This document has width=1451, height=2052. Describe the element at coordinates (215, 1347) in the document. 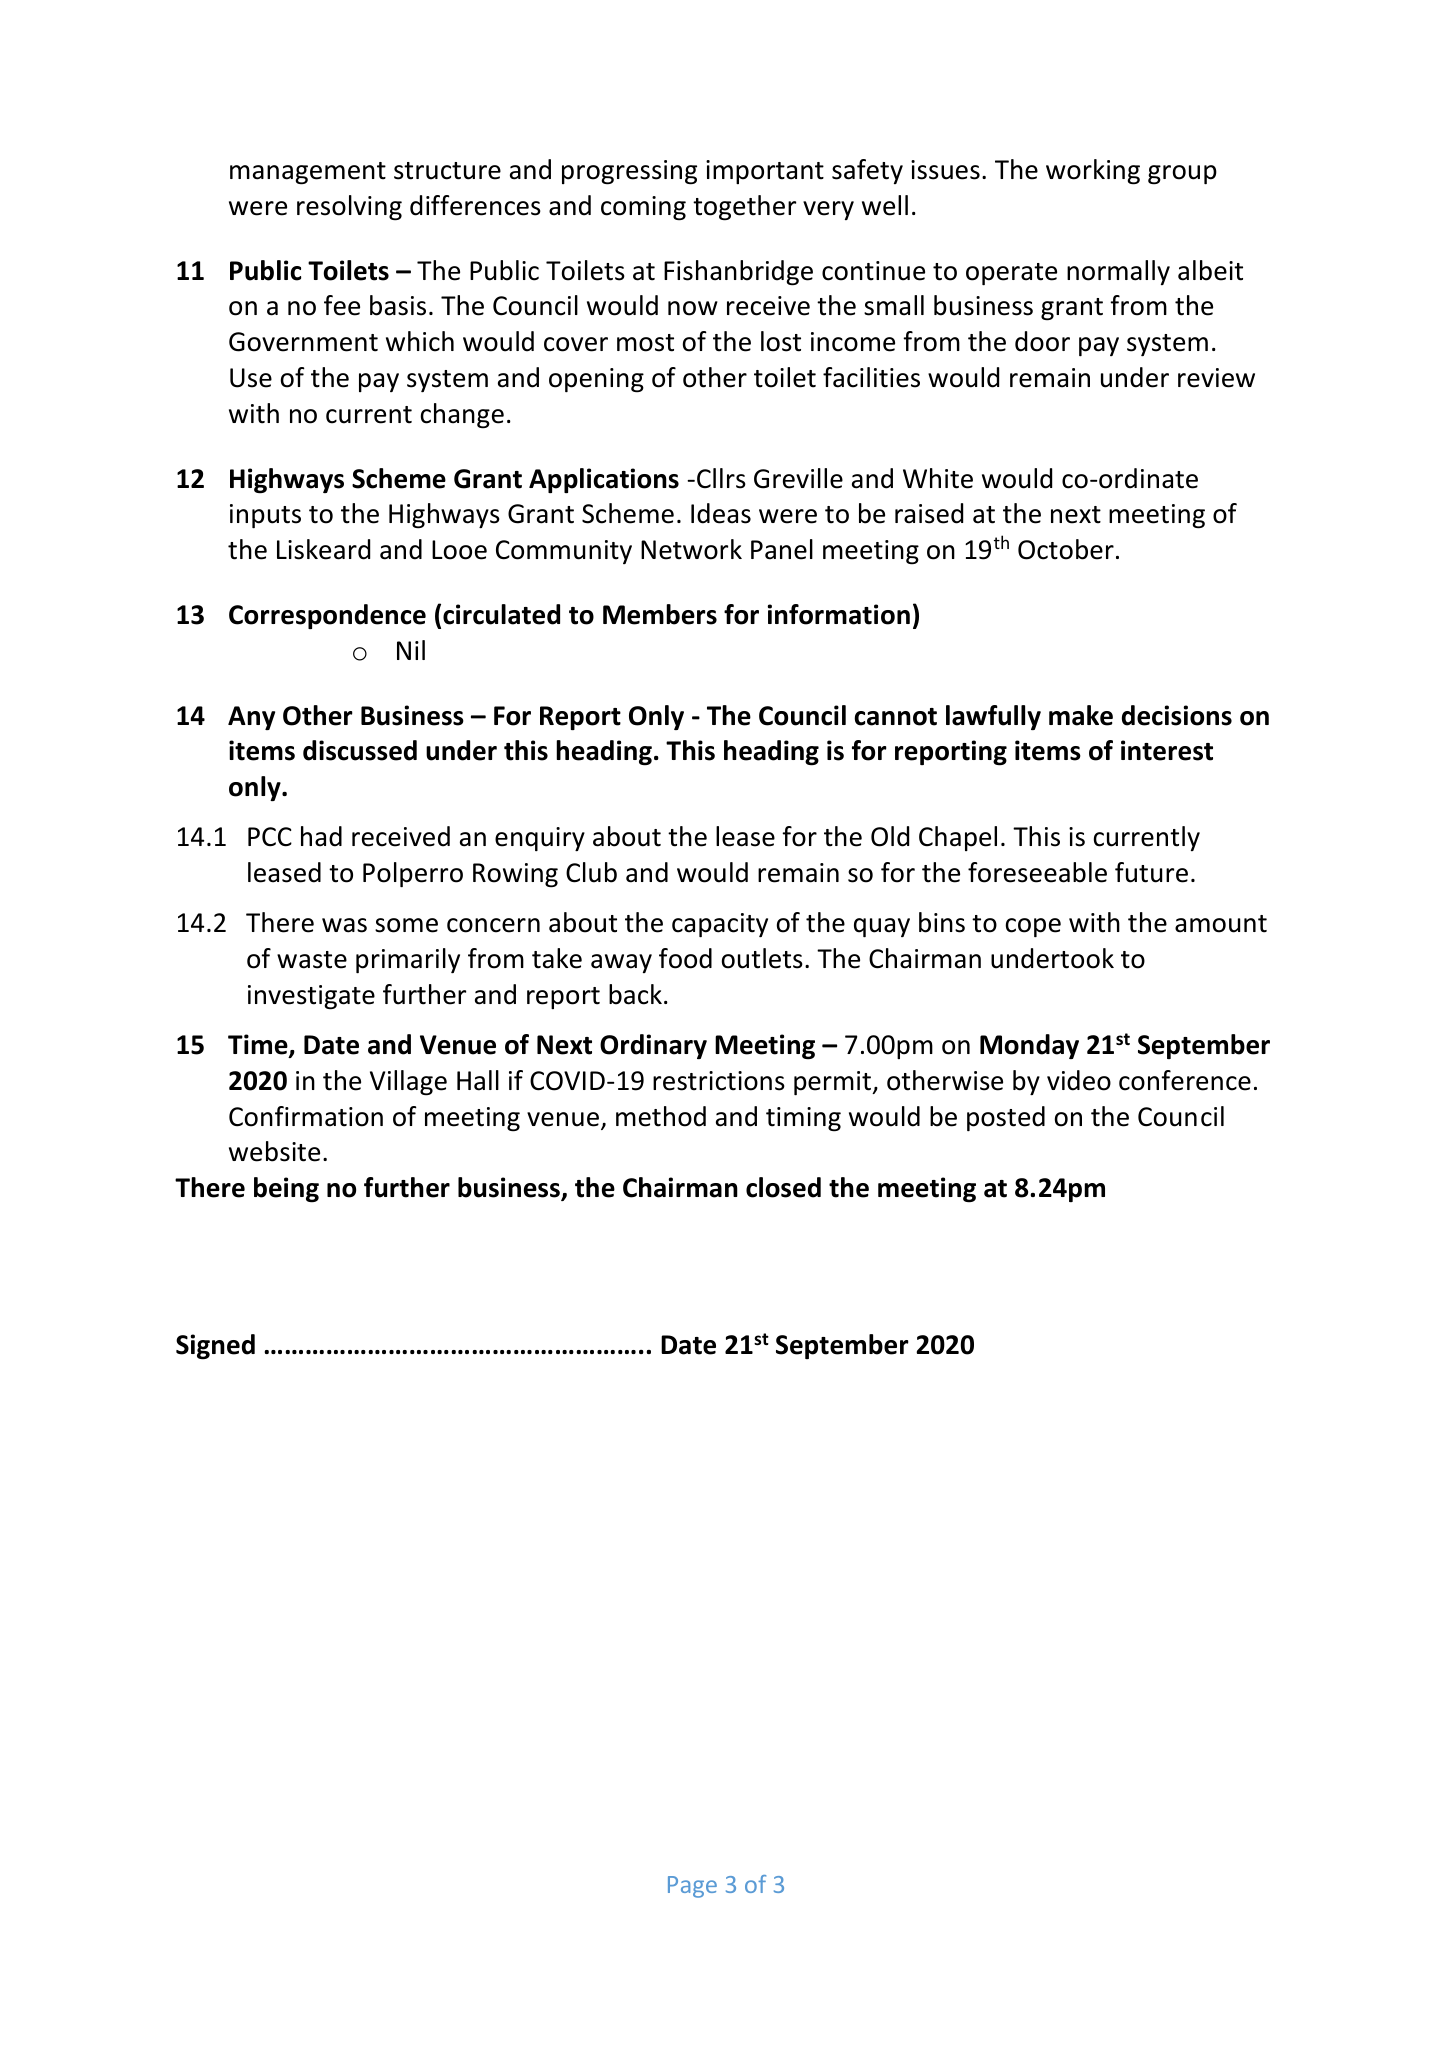

I see `Signed` at that location.
